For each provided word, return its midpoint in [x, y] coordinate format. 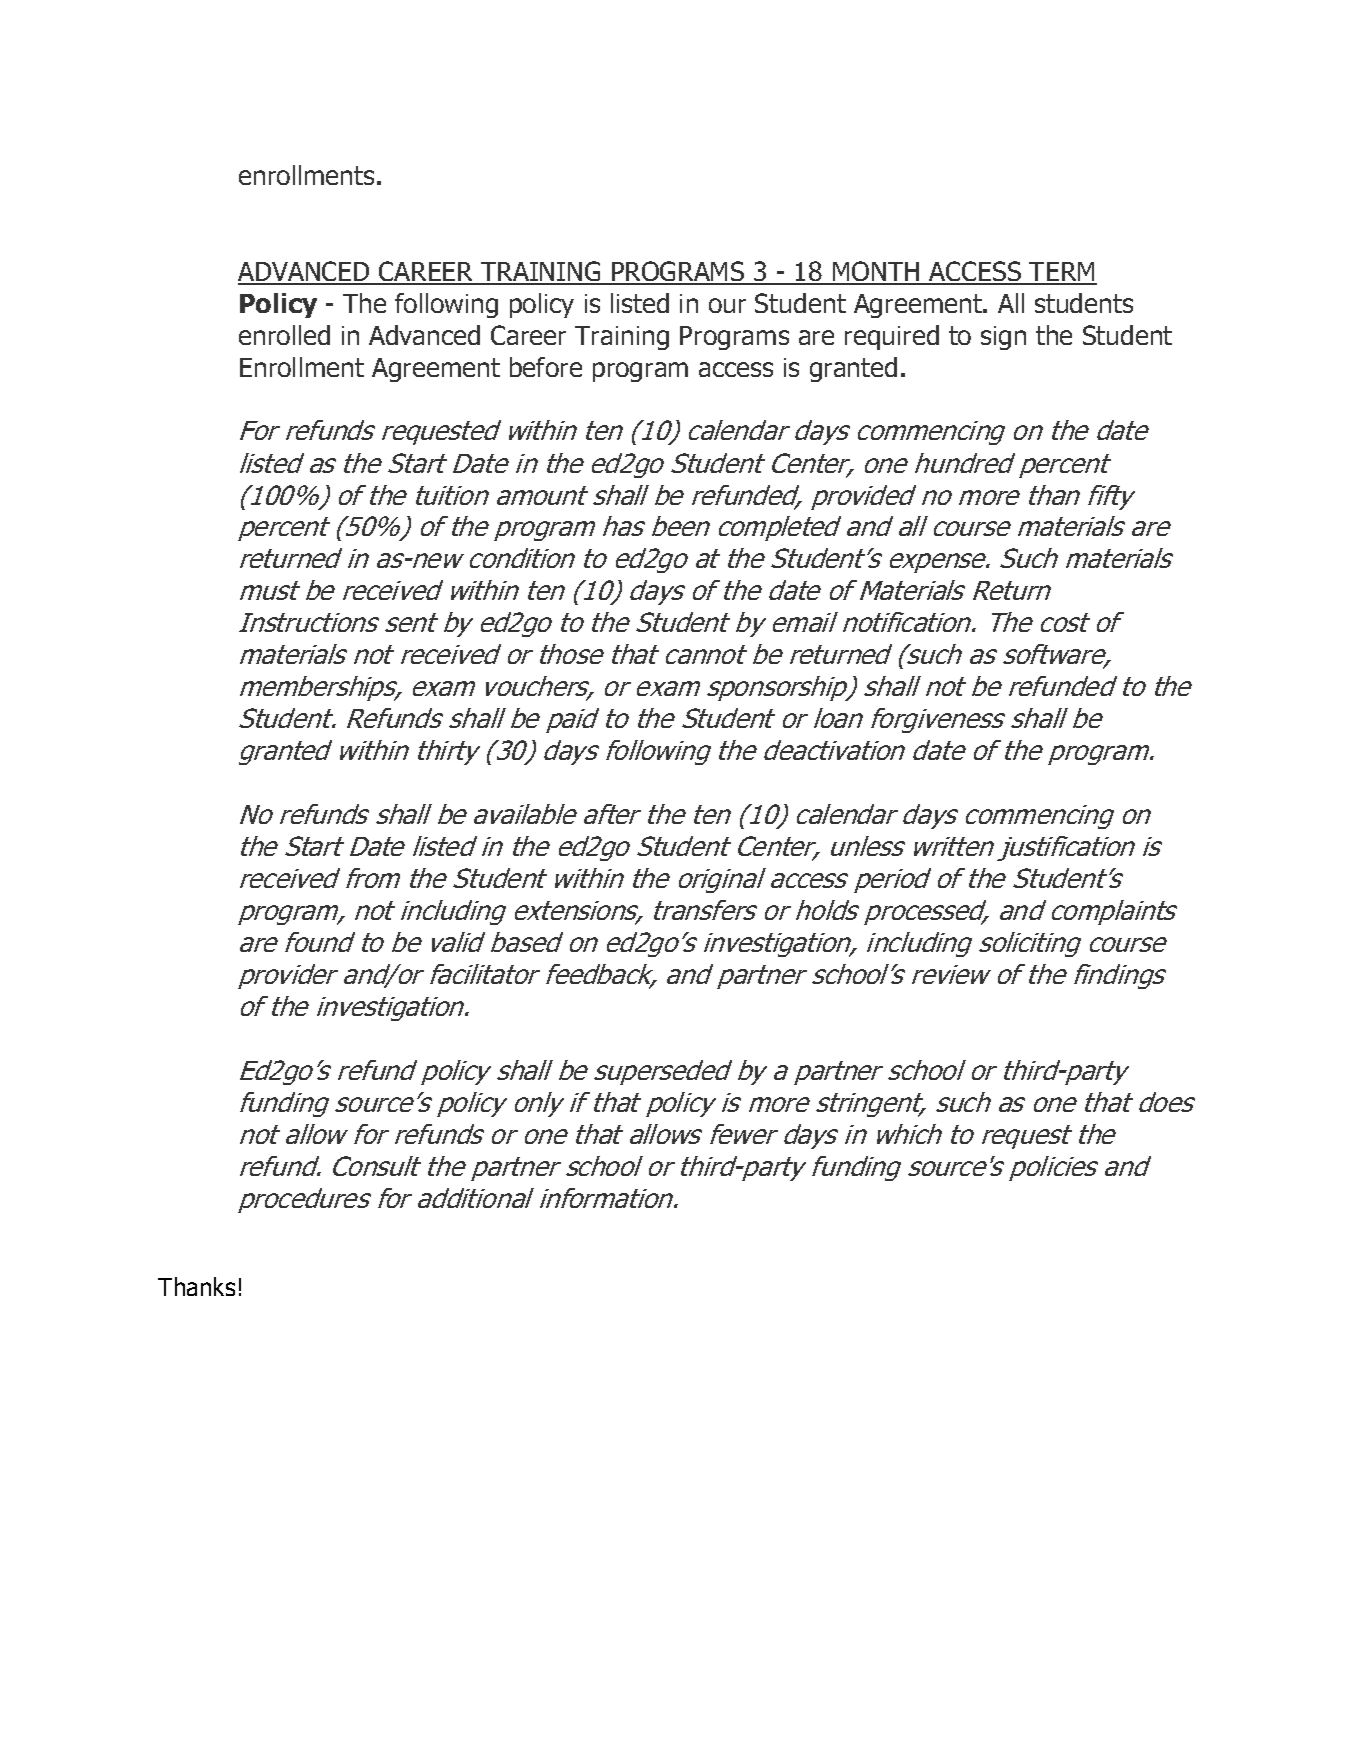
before [546, 367]
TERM [1062, 273]
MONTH [876, 272]
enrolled [284, 335]
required [892, 337]
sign [1003, 338]
